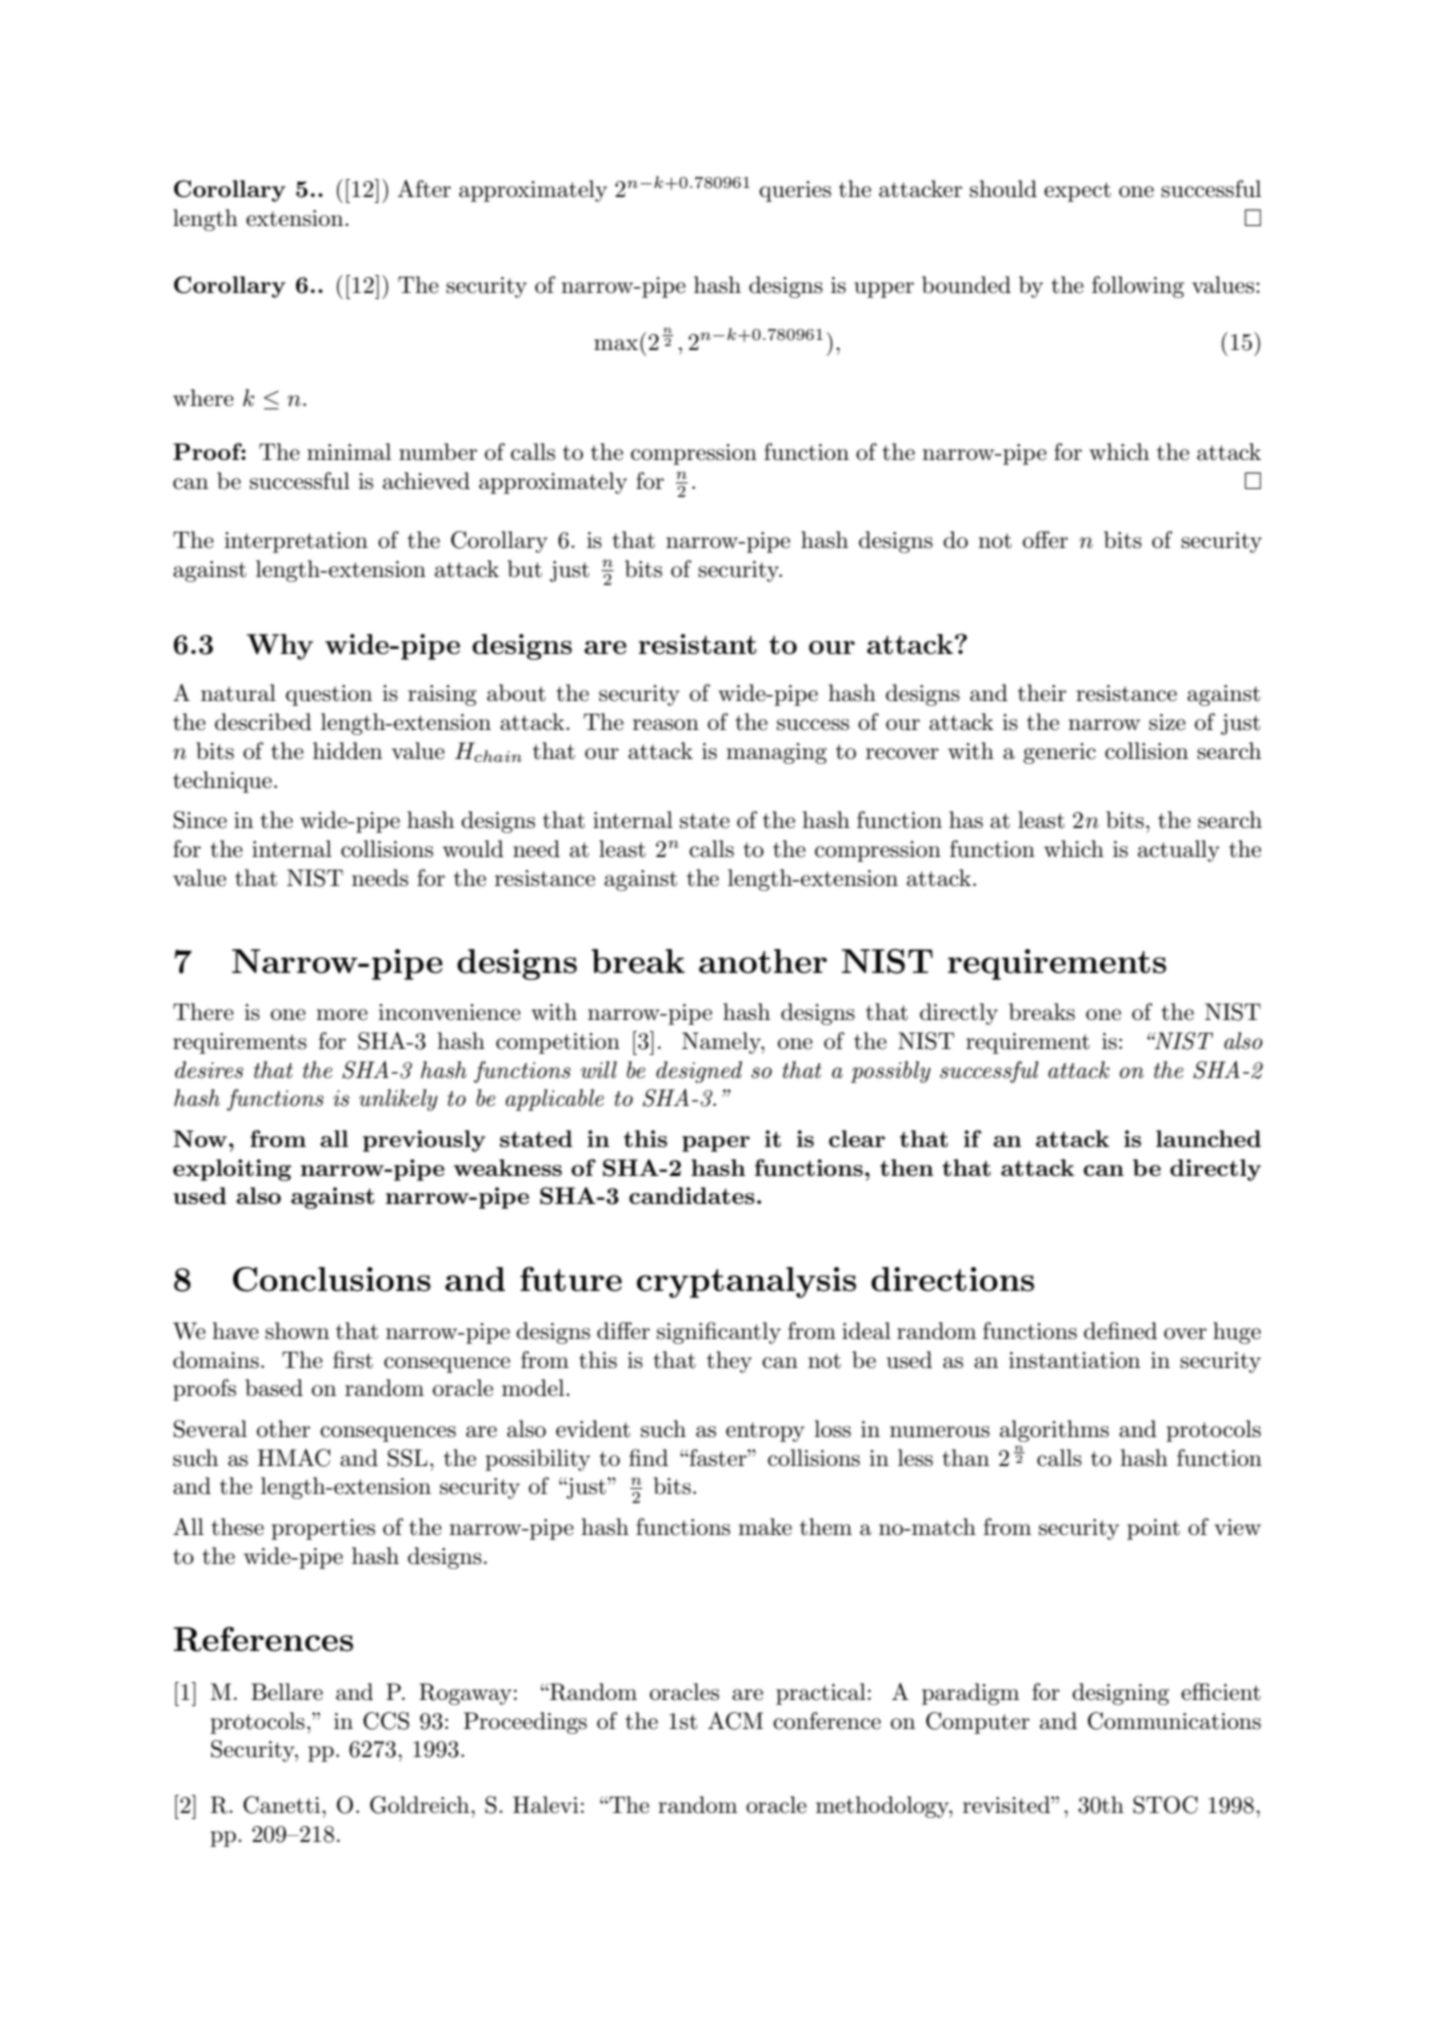  What do you see at coordinates (342, 1015) in the screenshot?
I see `more` at bounding box center [342, 1015].
